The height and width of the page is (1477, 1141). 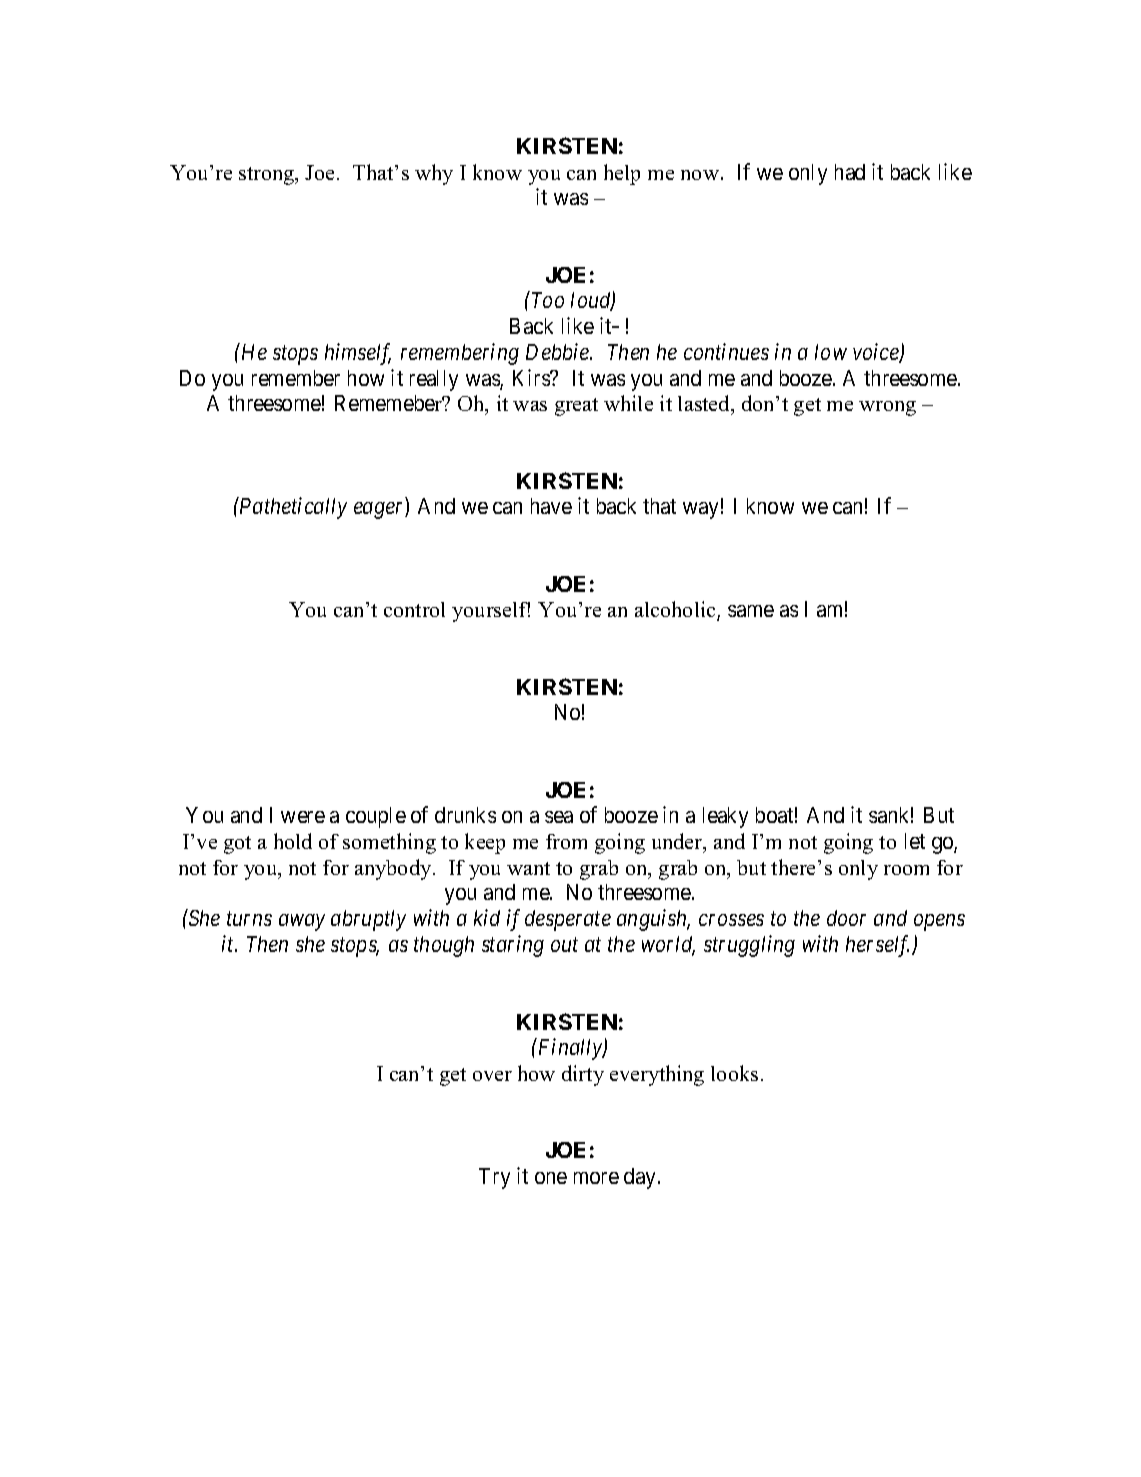 What do you see at coordinates (622, 174) in the page?
I see `help` at bounding box center [622, 174].
